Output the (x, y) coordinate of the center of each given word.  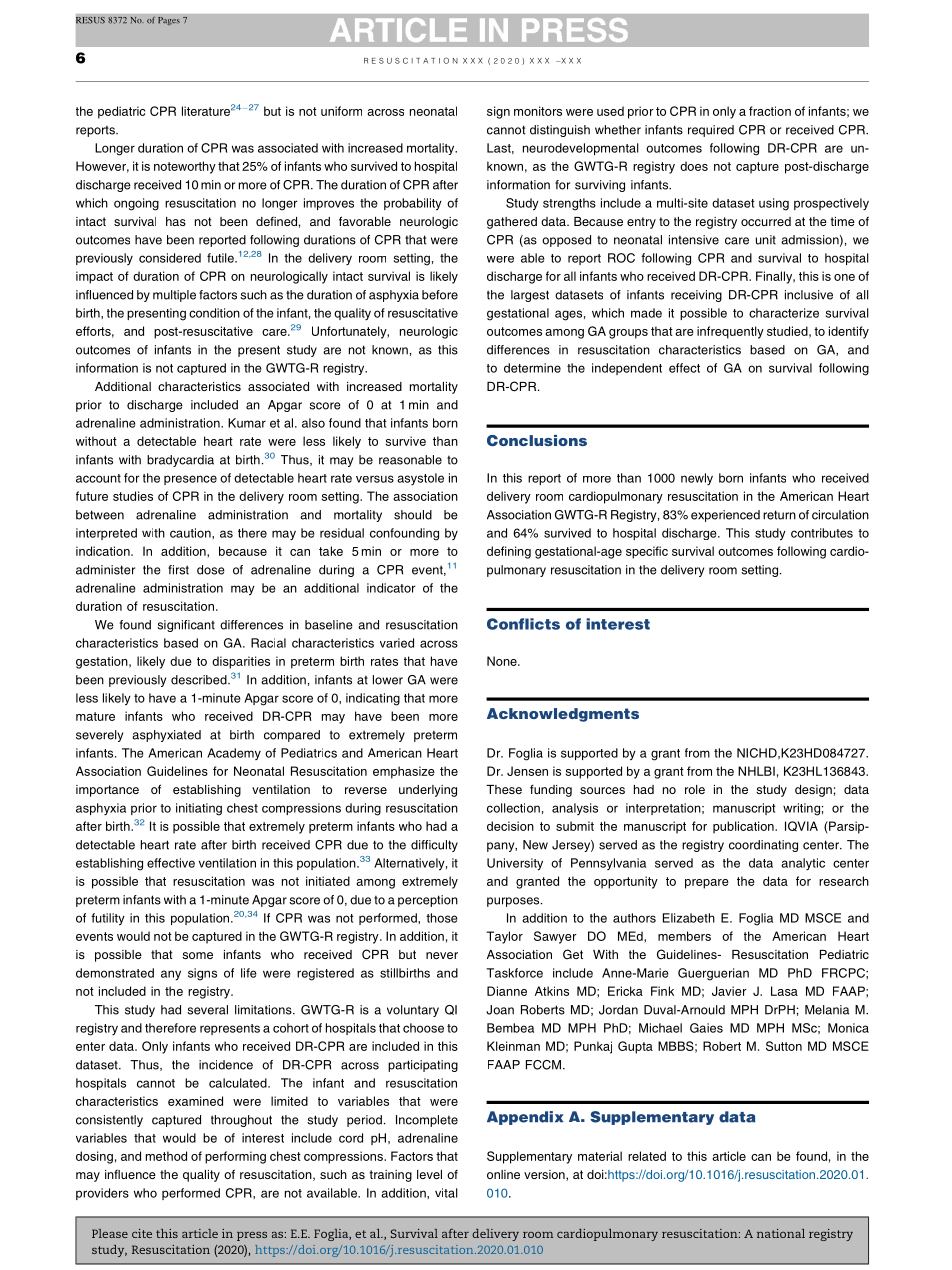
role (695, 789)
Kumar (247, 423)
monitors (538, 111)
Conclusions (537, 440)
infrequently (730, 332)
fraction (770, 111)
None (503, 661)
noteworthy (185, 167)
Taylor (504, 937)
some (197, 955)
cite (142, 1233)
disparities (241, 662)
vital (446, 1193)
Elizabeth (689, 918)
